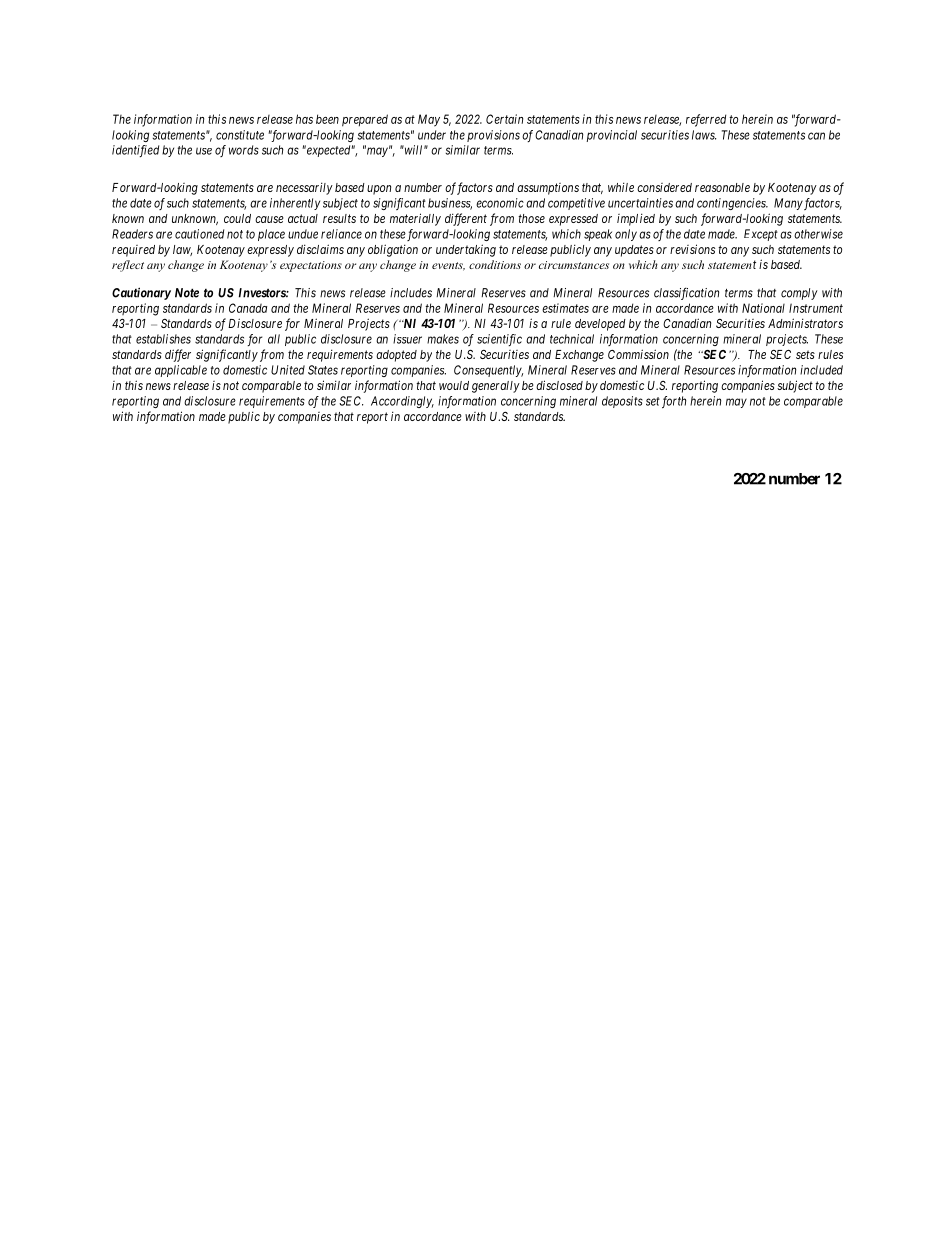 The image size is (952, 1233). What do you see at coordinates (692, 249) in the screenshot?
I see `revisions` at bounding box center [692, 249].
